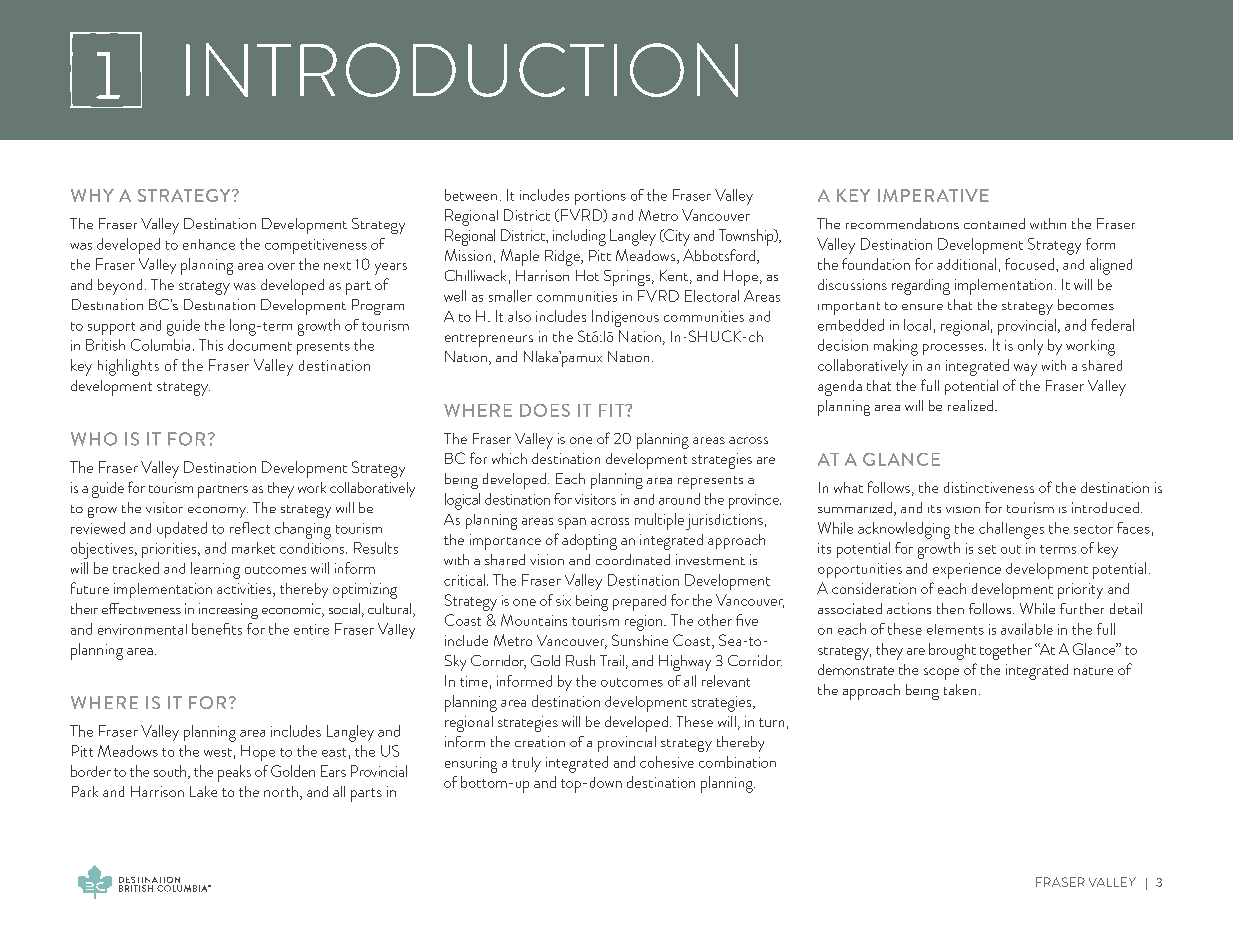 This page has height=952, width=1233. What do you see at coordinates (217, 629) in the page?
I see `benefits` at bounding box center [217, 629].
